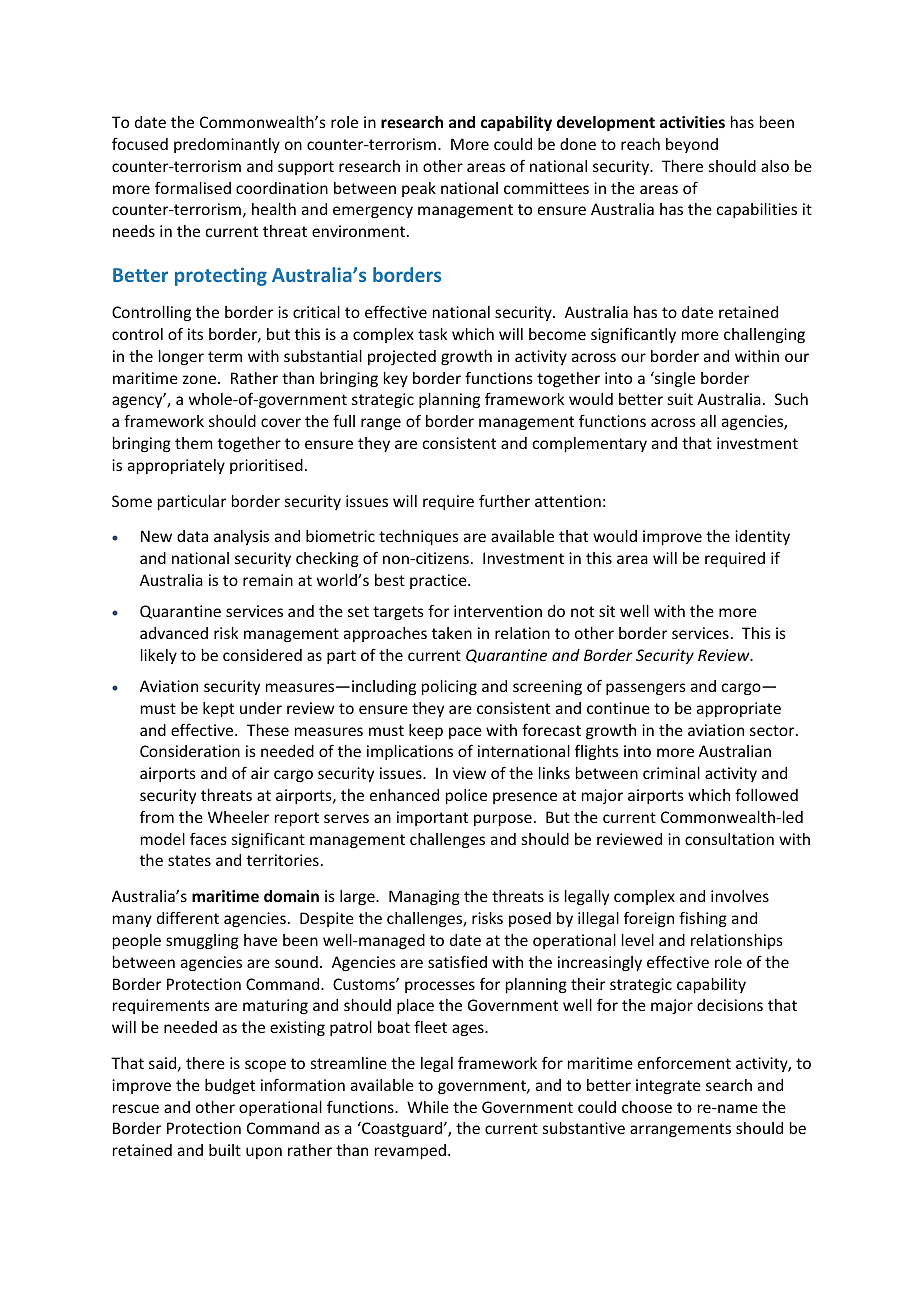 The height and width of the image is (1308, 924). What do you see at coordinates (465, 733) in the image?
I see `pace` at bounding box center [465, 733].
